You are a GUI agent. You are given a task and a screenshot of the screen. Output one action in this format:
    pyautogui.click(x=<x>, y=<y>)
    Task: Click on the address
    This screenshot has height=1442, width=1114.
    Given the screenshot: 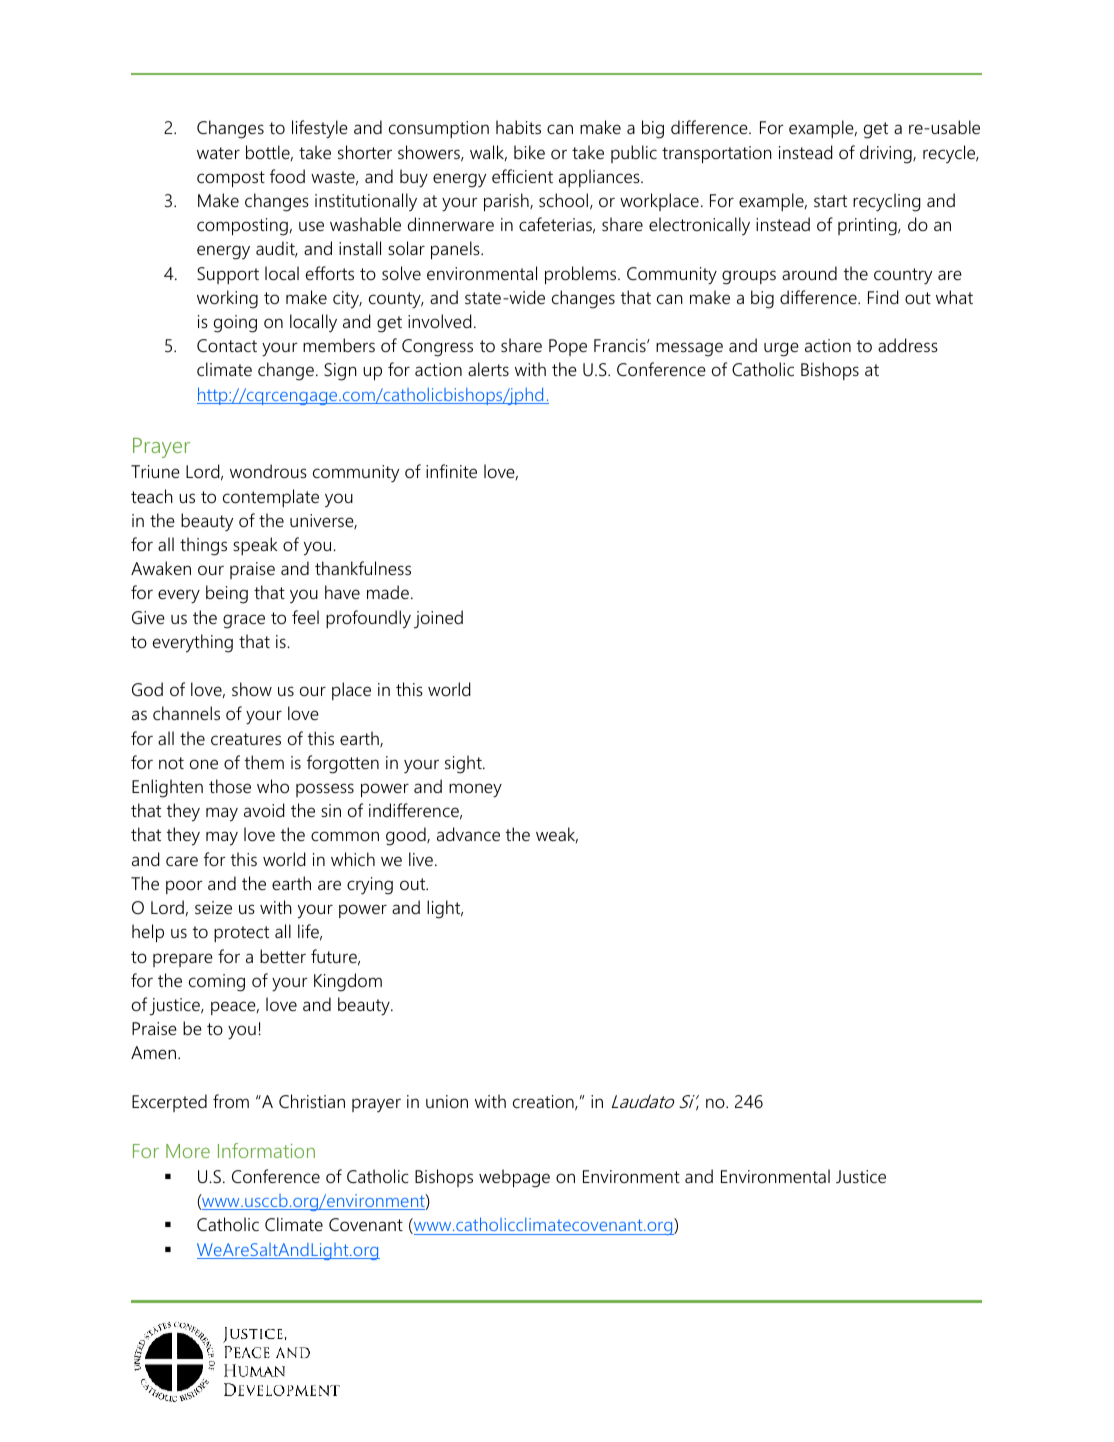 What is the action you would take?
    pyautogui.click(x=908, y=345)
